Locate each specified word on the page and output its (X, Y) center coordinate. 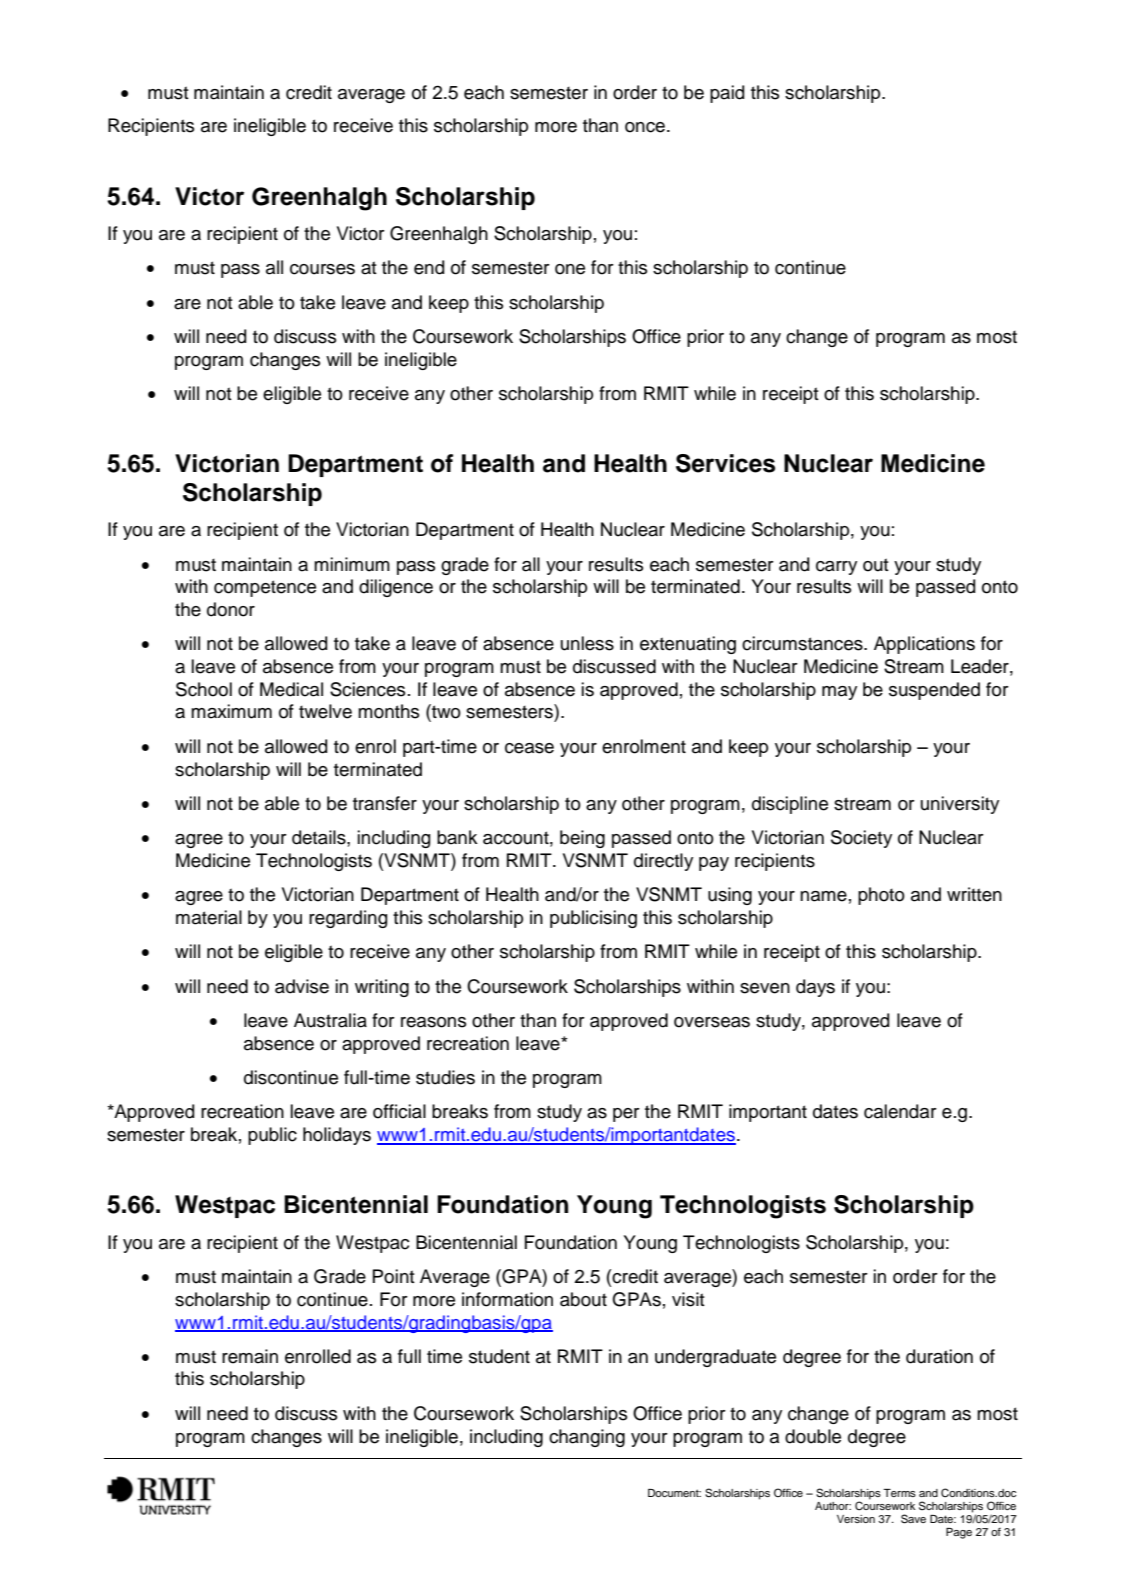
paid (727, 94)
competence (265, 588)
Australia (330, 1020)
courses (322, 269)
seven (765, 988)
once (645, 127)
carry (836, 568)
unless (587, 643)
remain (250, 1356)
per (626, 1115)
